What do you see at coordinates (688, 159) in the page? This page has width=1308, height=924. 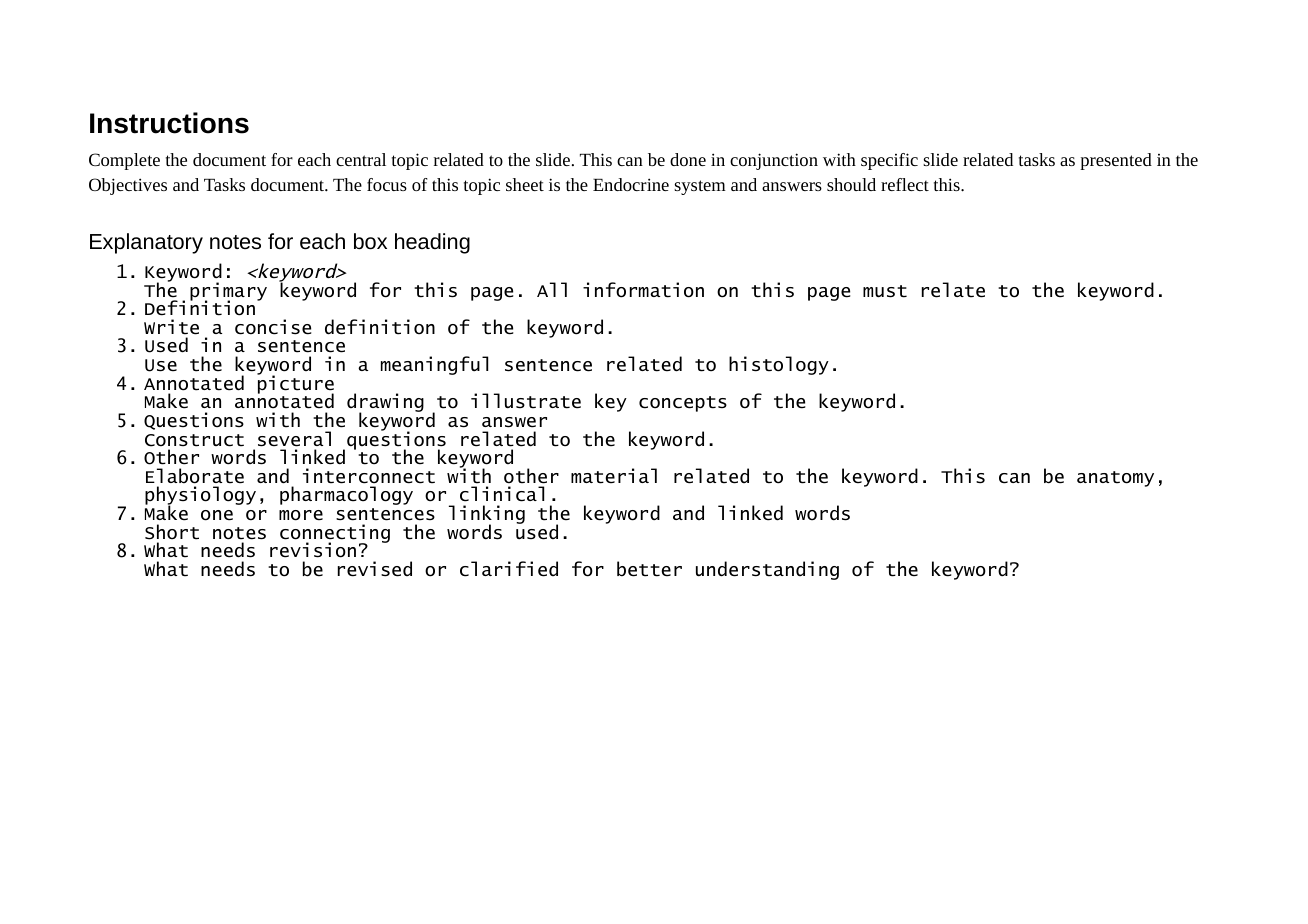 I see `done` at bounding box center [688, 159].
